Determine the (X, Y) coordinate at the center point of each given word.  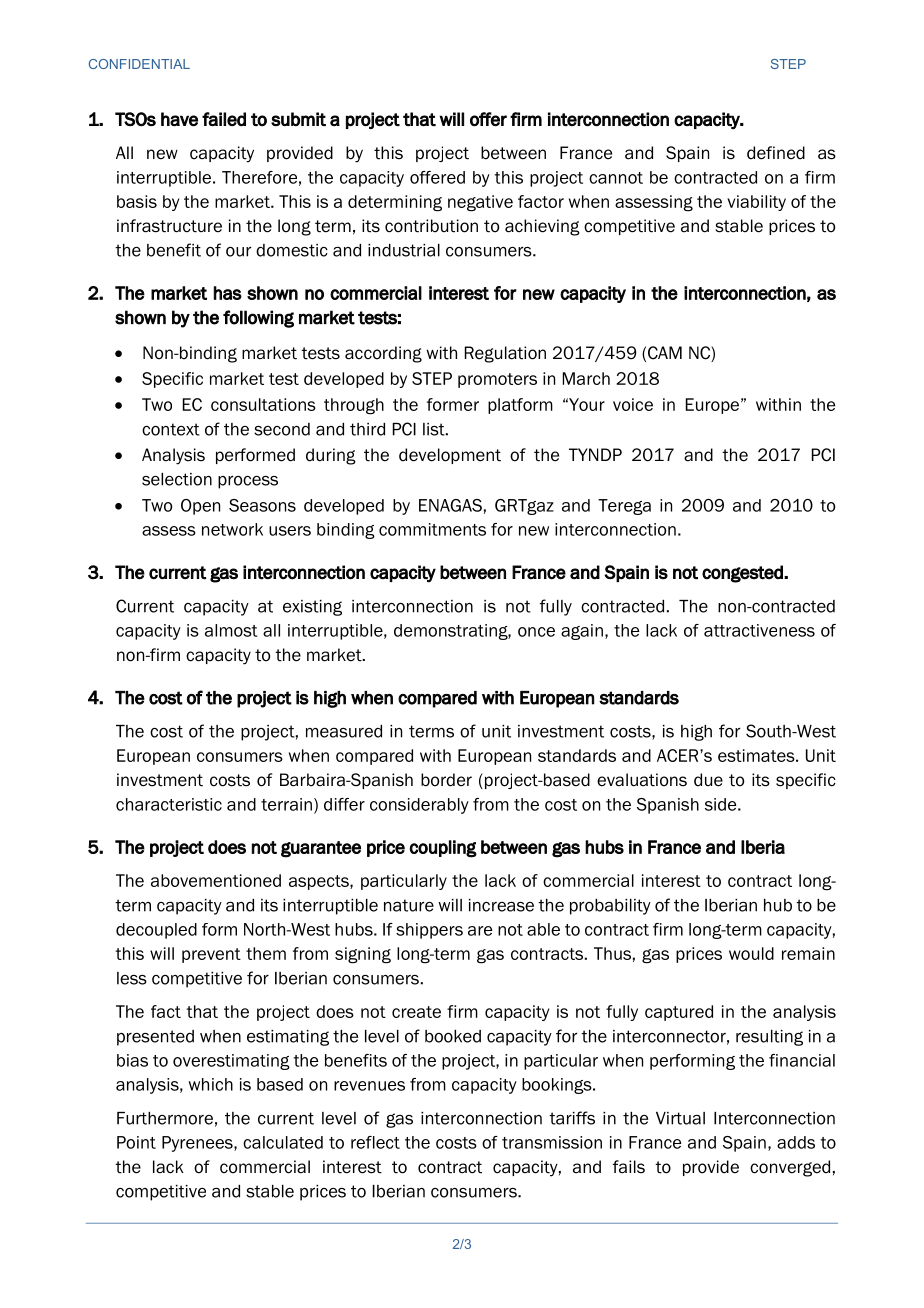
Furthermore (165, 1118)
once (536, 632)
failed (224, 119)
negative (480, 203)
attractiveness (759, 630)
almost (231, 630)
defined (776, 153)
